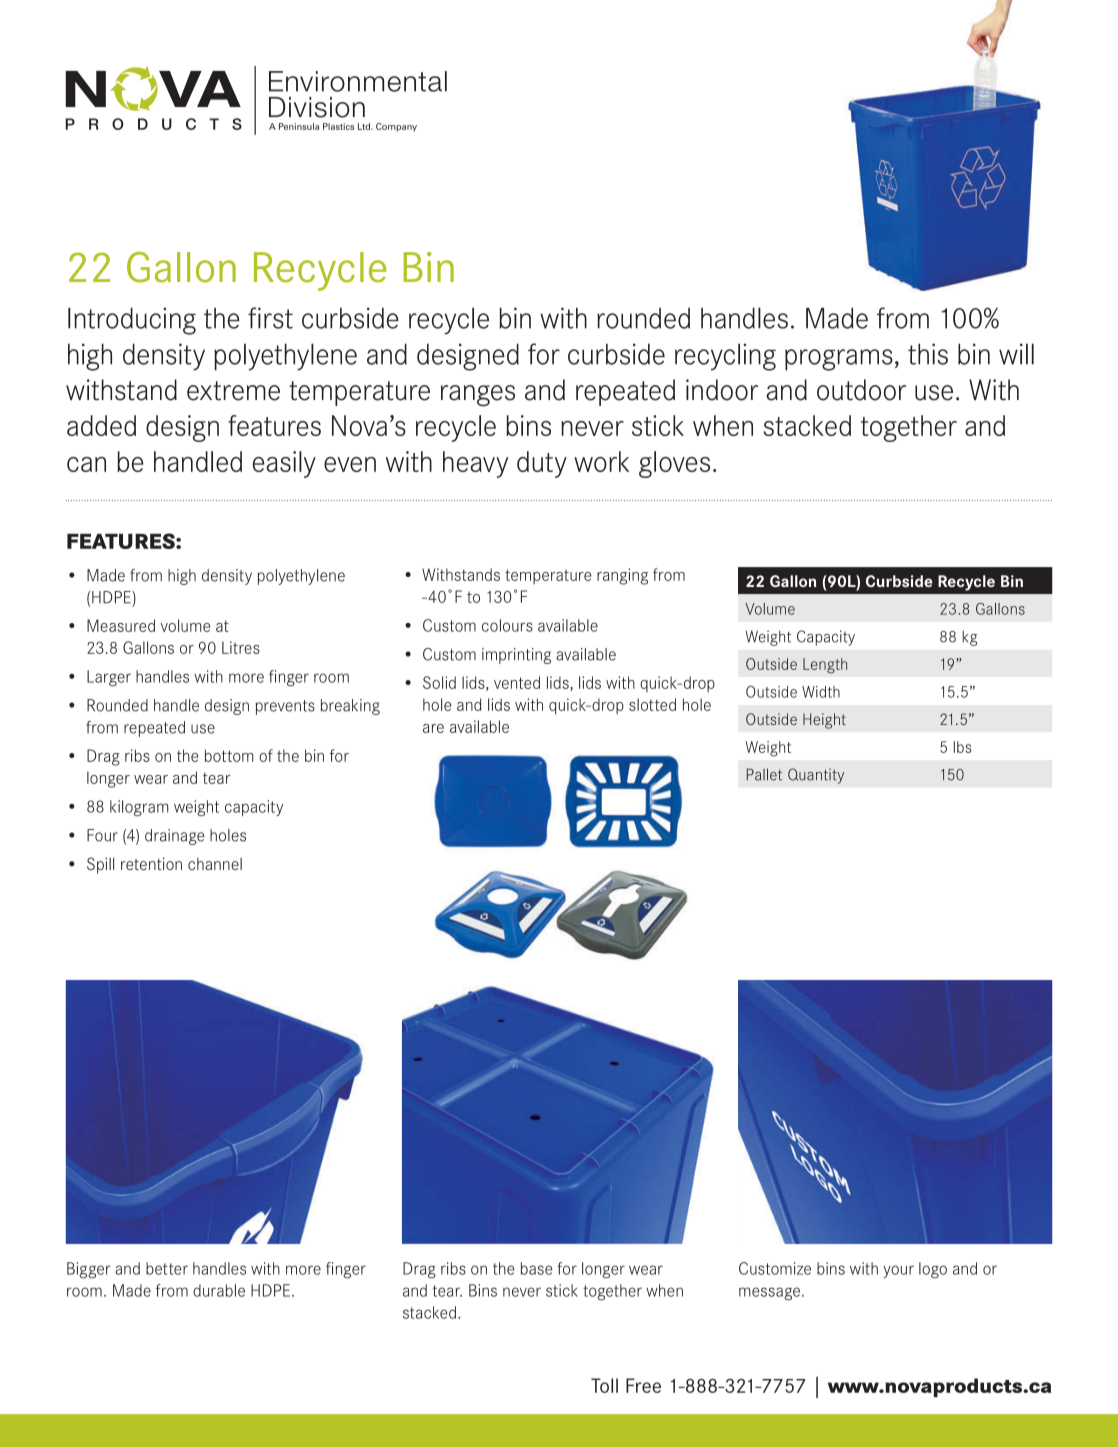 The height and width of the image is (1447, 1118). What do you see at coordinates (167, 1268) in the image?
I see `better` at bounding box center [167, 1268].
